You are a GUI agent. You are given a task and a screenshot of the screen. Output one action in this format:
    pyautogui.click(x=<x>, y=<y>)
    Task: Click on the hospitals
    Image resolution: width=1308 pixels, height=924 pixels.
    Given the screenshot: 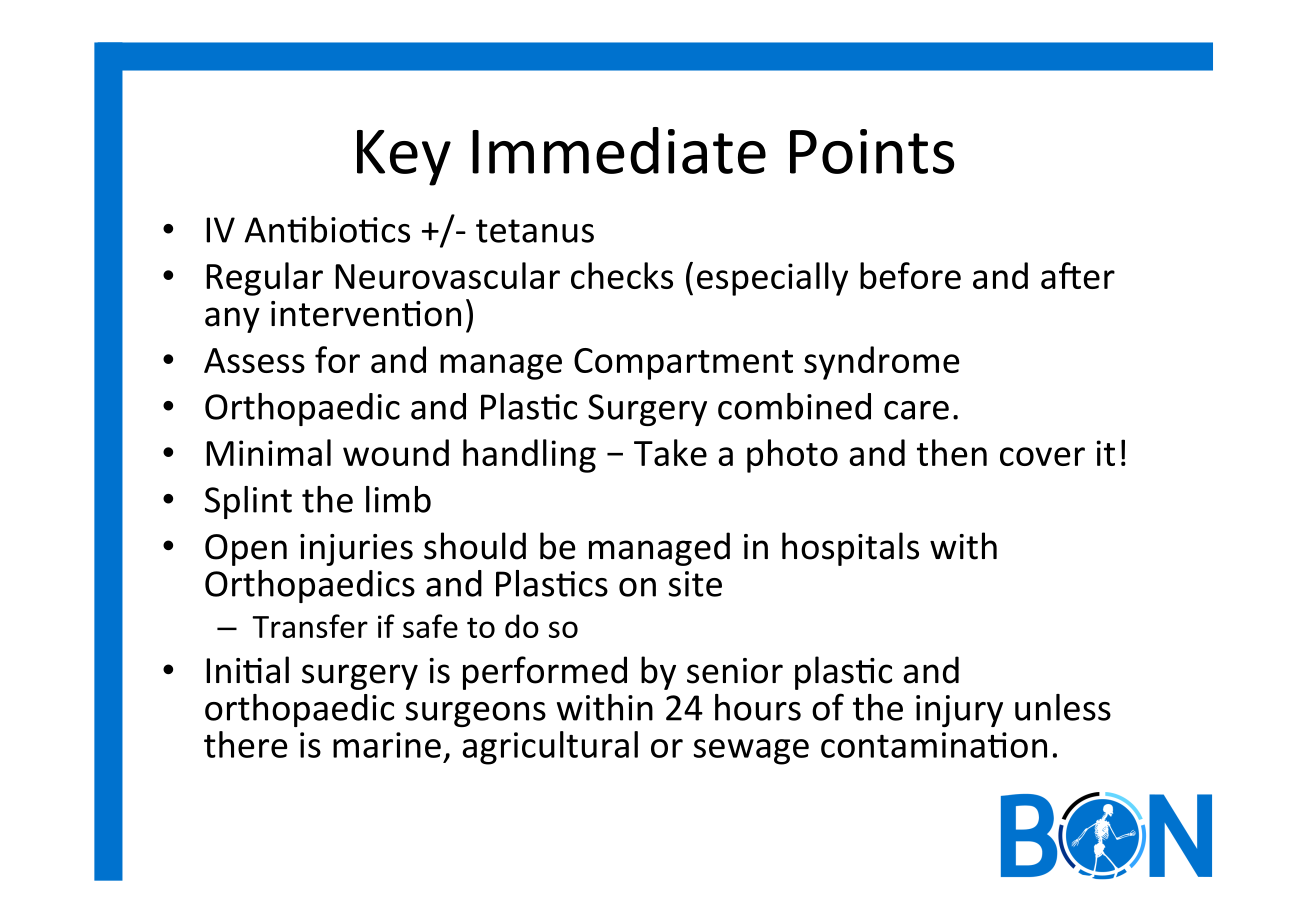 What is the action you would take?
    pyautogui.click(x=850, y=549)
